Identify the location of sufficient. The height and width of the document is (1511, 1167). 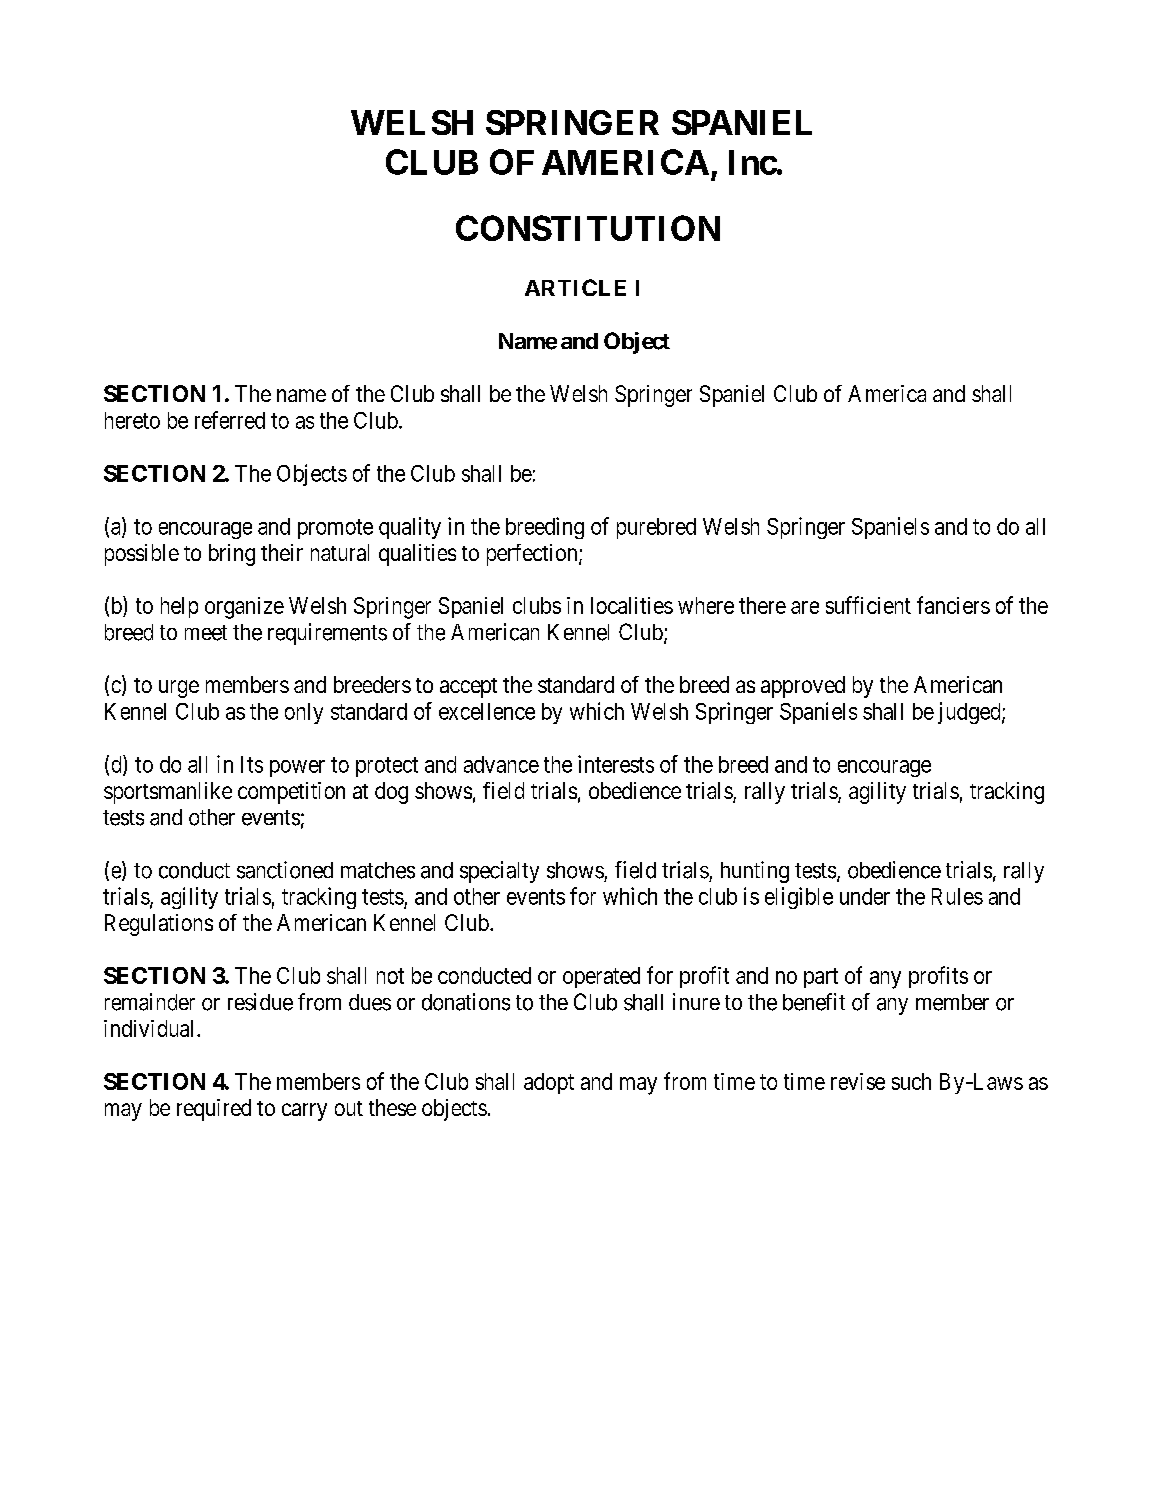
(868, 605).
